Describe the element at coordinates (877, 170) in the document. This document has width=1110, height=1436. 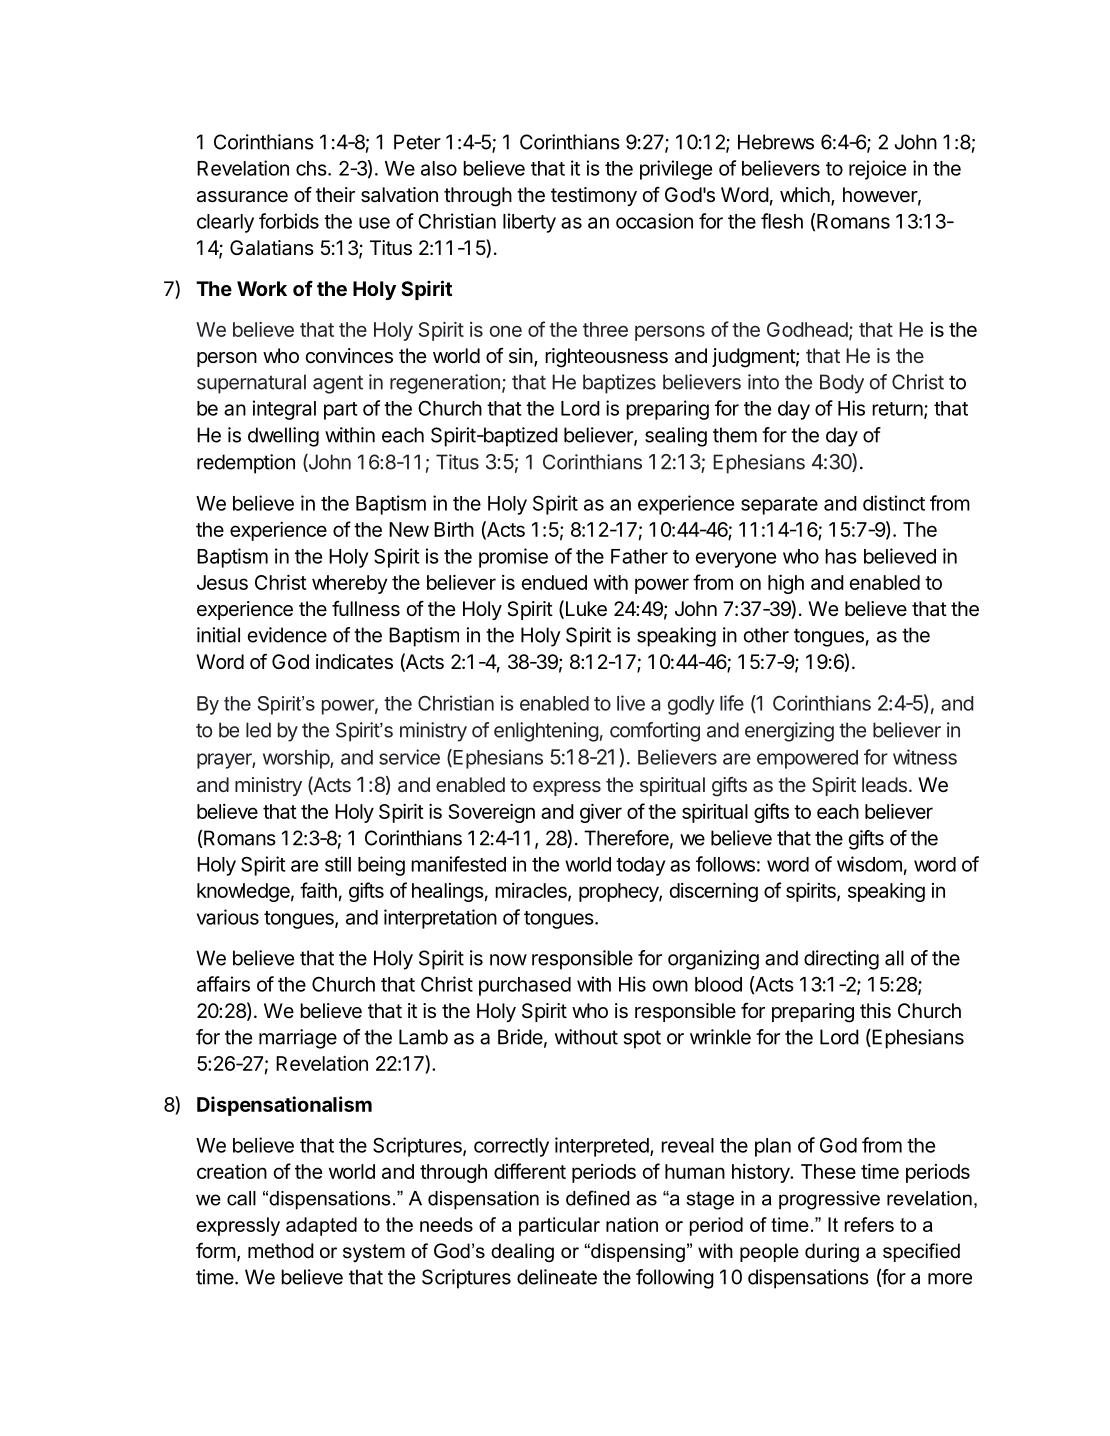
I see `rejoice` at that location.
